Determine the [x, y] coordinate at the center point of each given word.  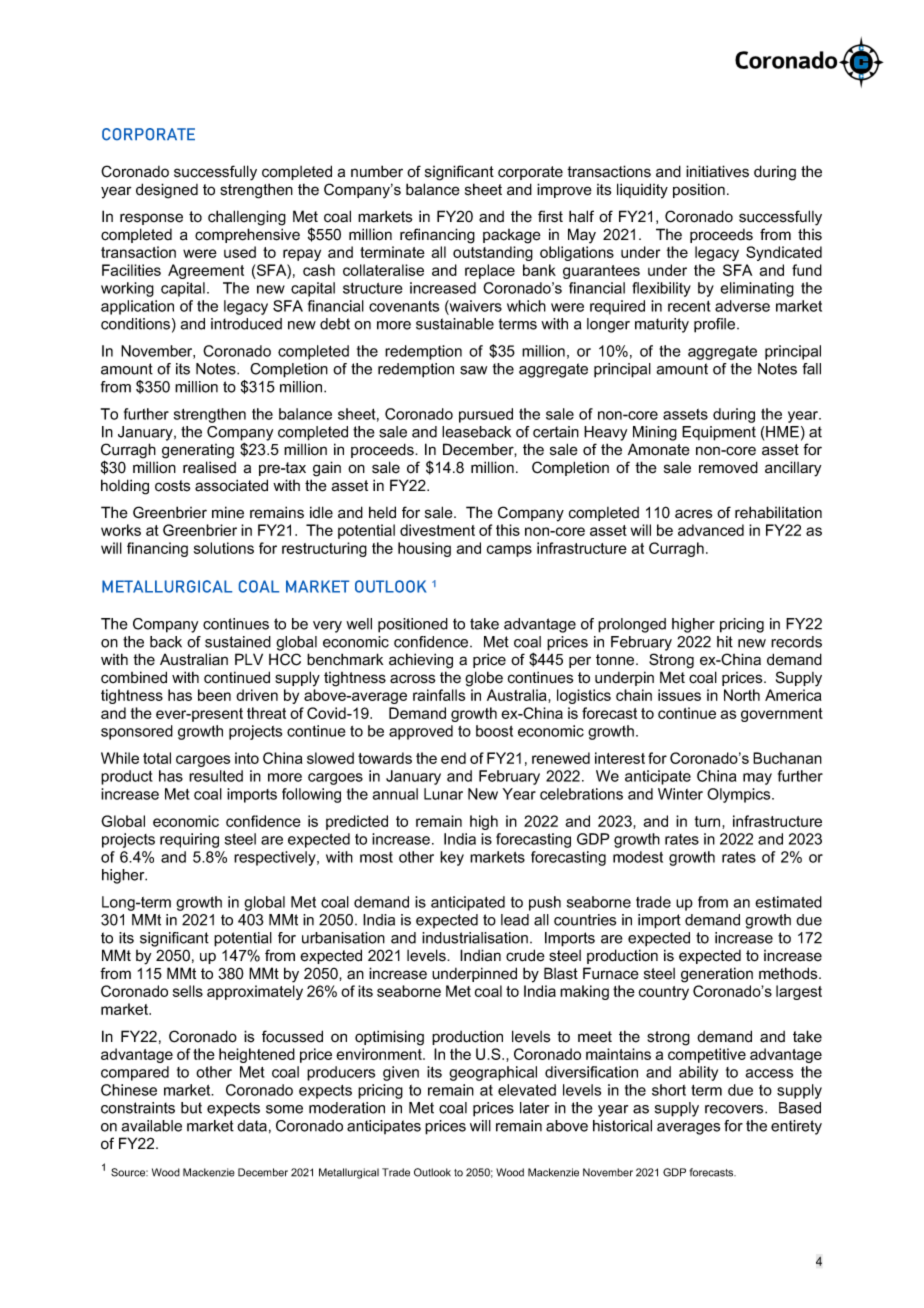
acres [694, 514]
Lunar [443, 794]
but [191, 1108]
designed [167, 191]
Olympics [740, 795]
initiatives [717, 171]
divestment [437, 530]
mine [228, 512]
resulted [216, 776]
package [512, 236]
